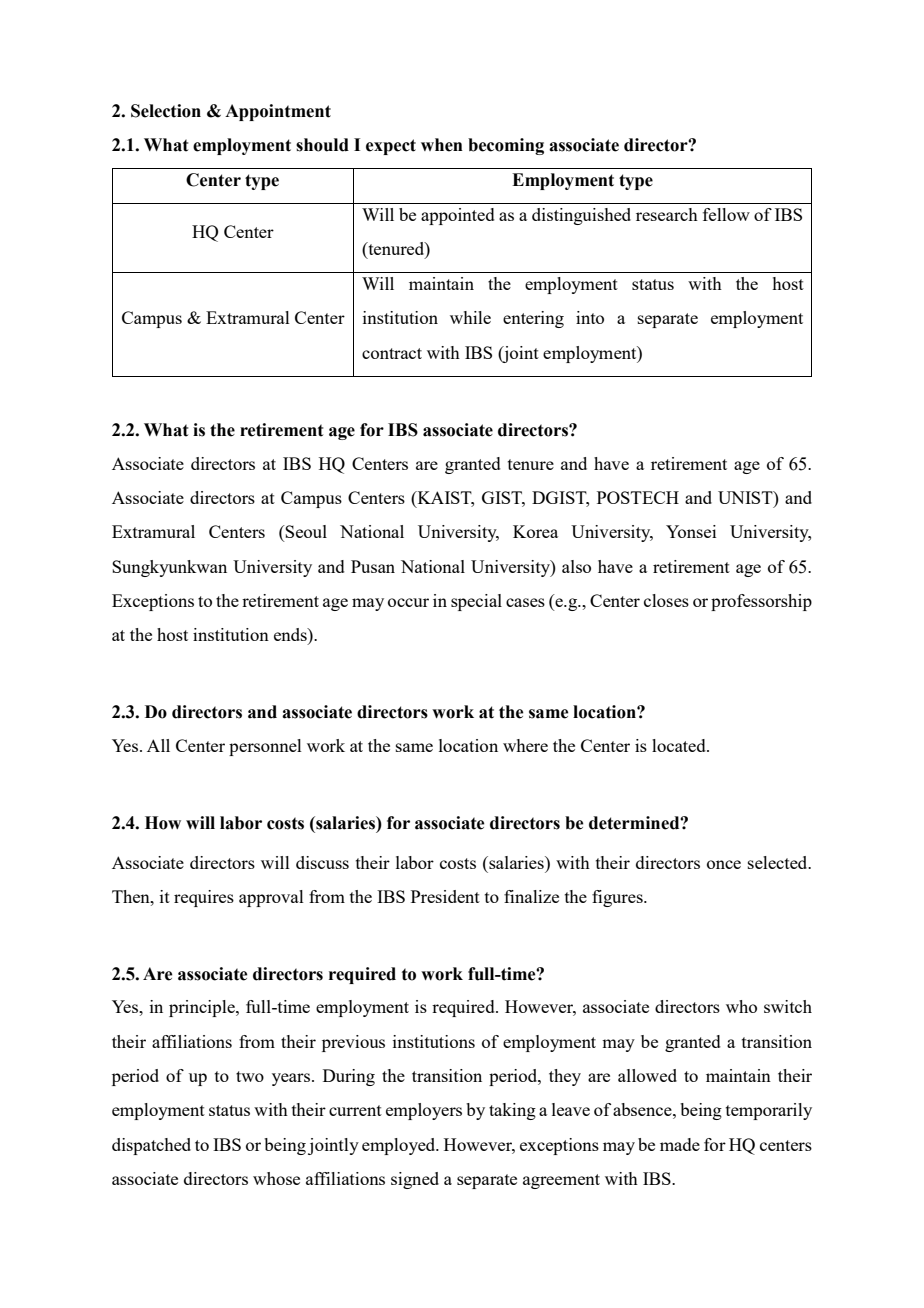 The width and height of the document is (924, 1308). Describe the element at coordinates (535, 531) in the document. I see `Korea` at that location.
